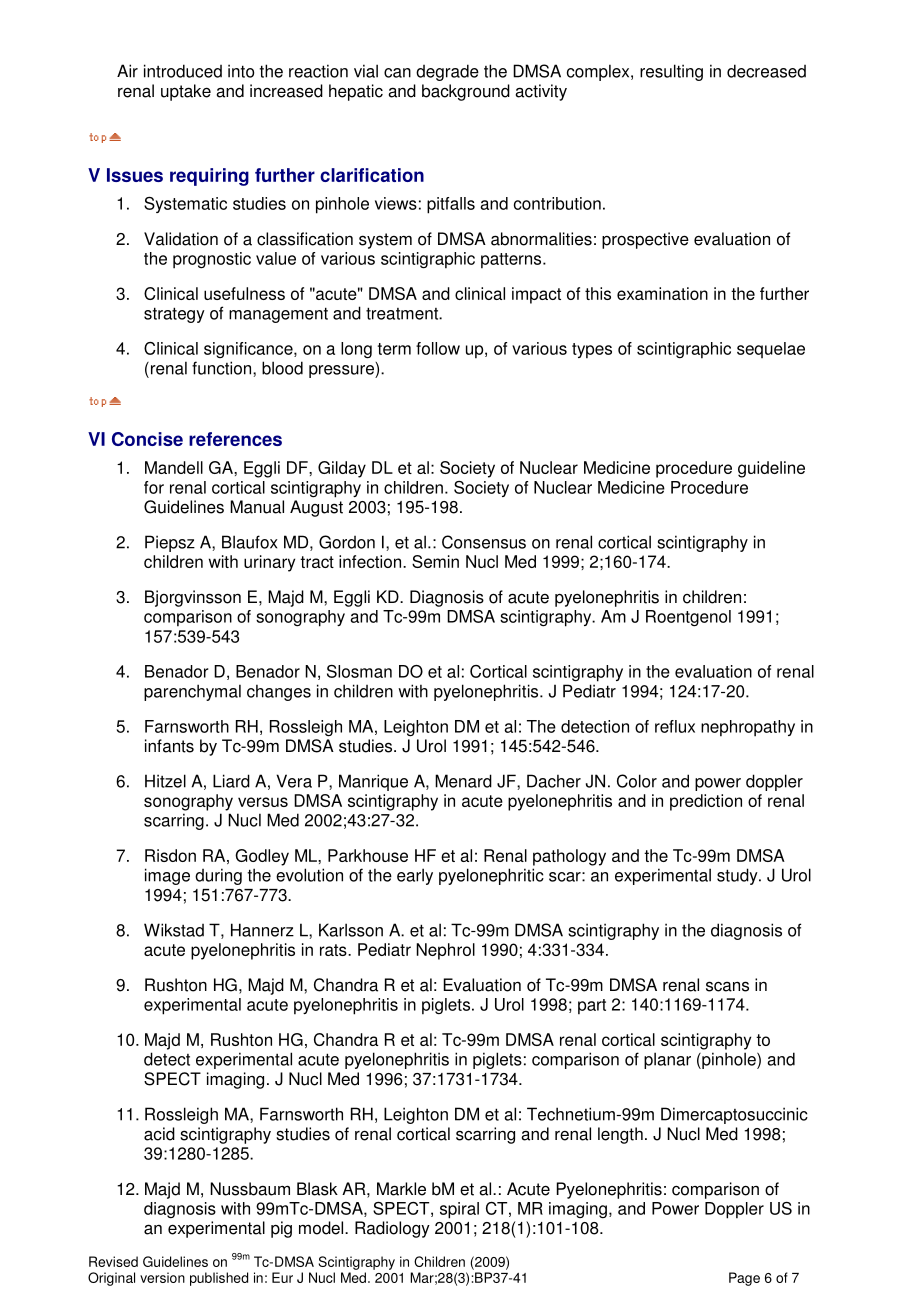 This screenshot has width=924, height=1308. What do you see at coordinates (463, 781) in the screenshot?
I see `Menard` at bounding box center [463, 781].
